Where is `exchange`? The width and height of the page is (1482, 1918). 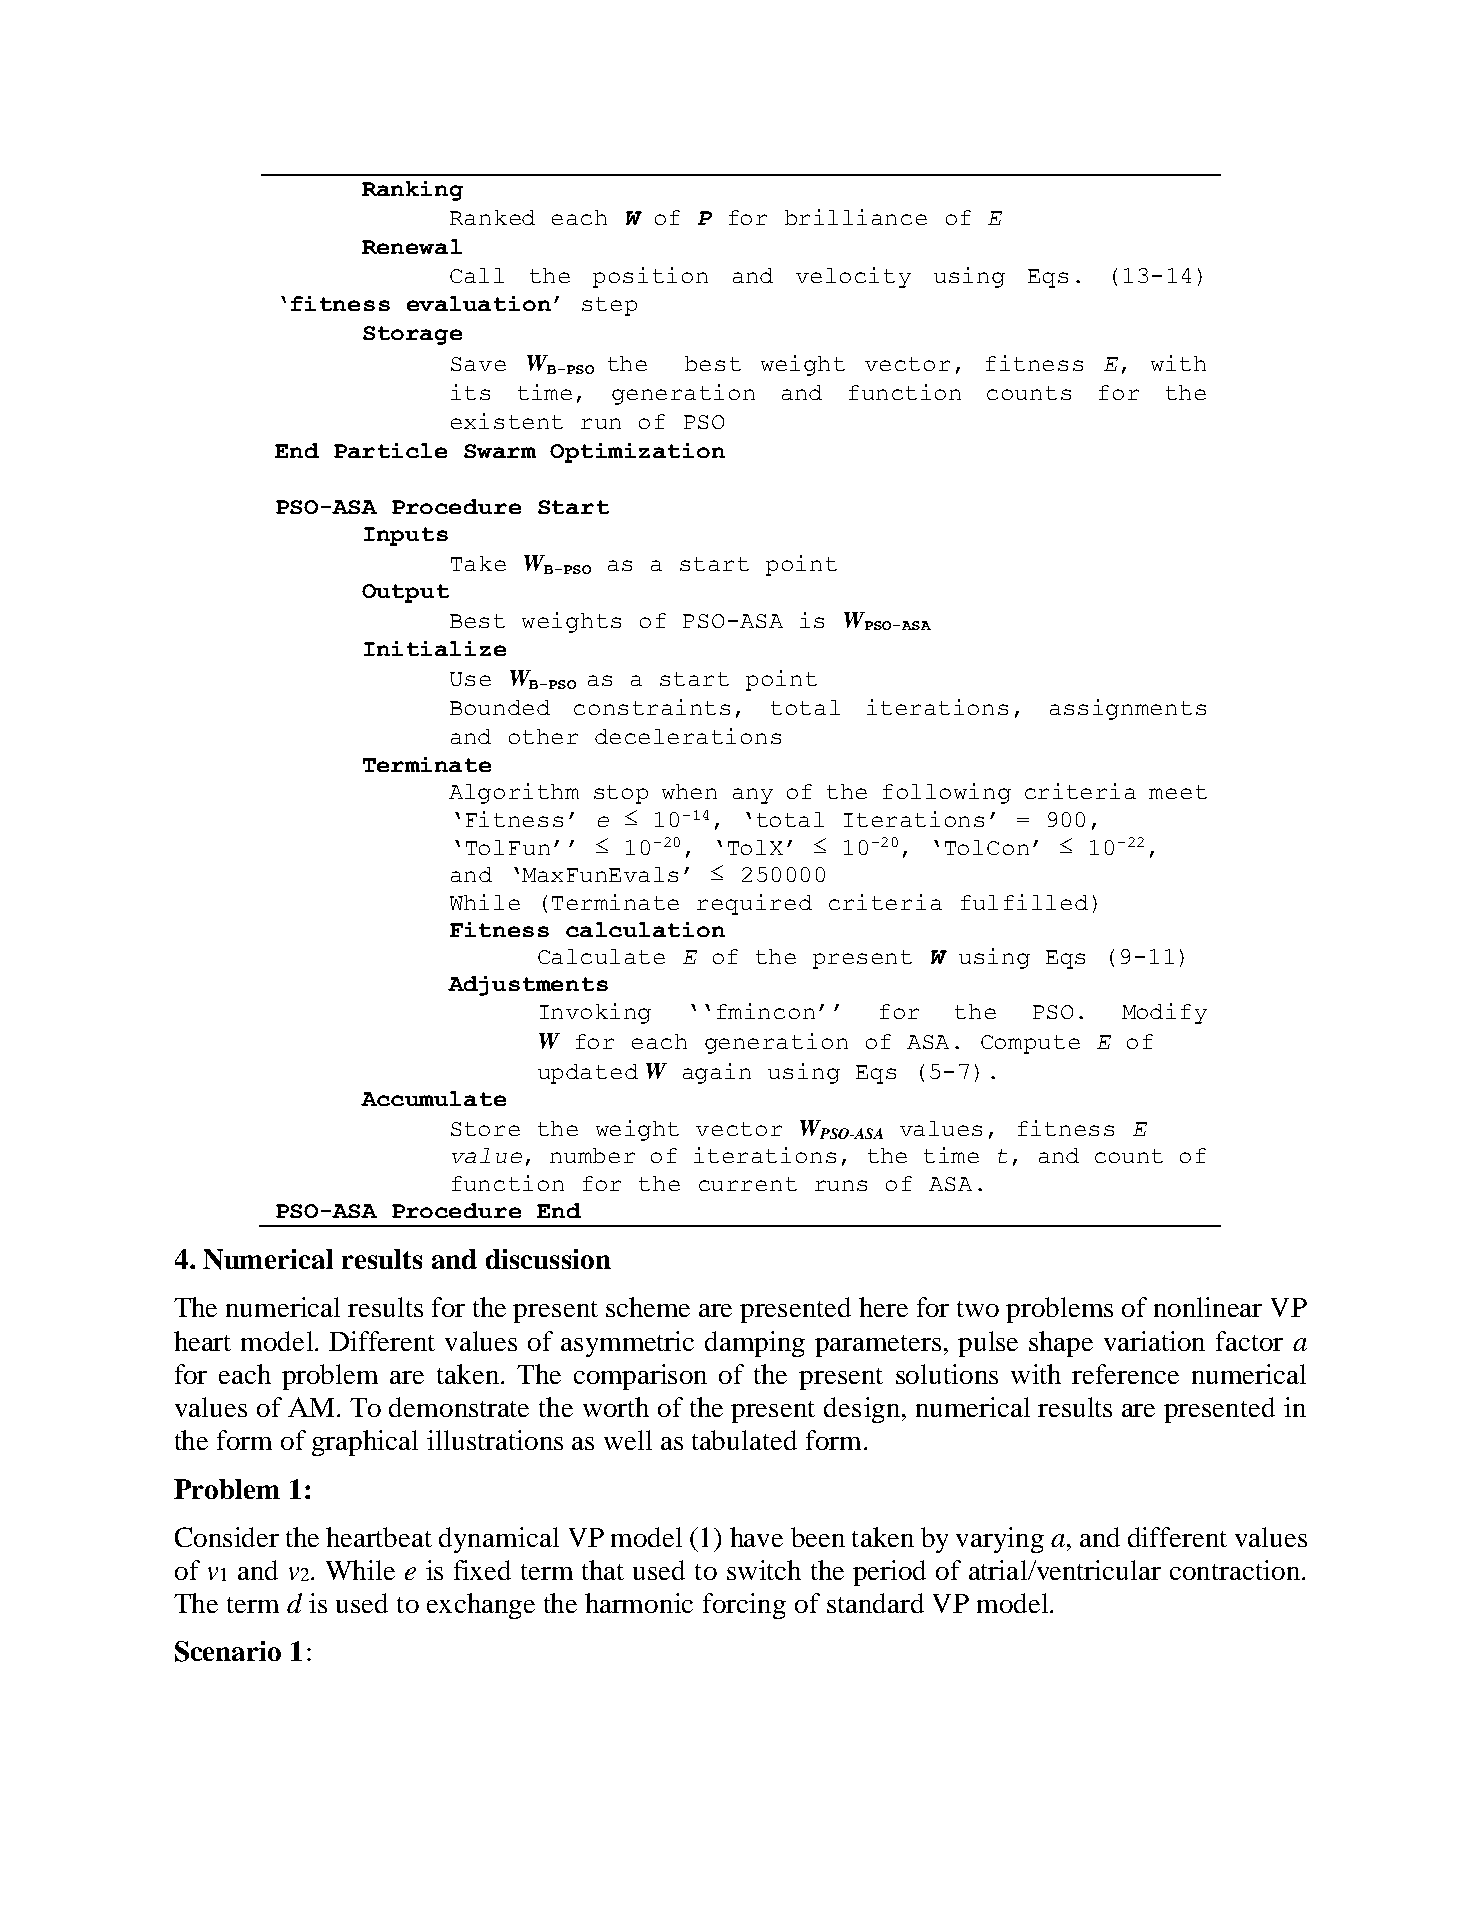 exchange is located at coordinates (481, 1606).
